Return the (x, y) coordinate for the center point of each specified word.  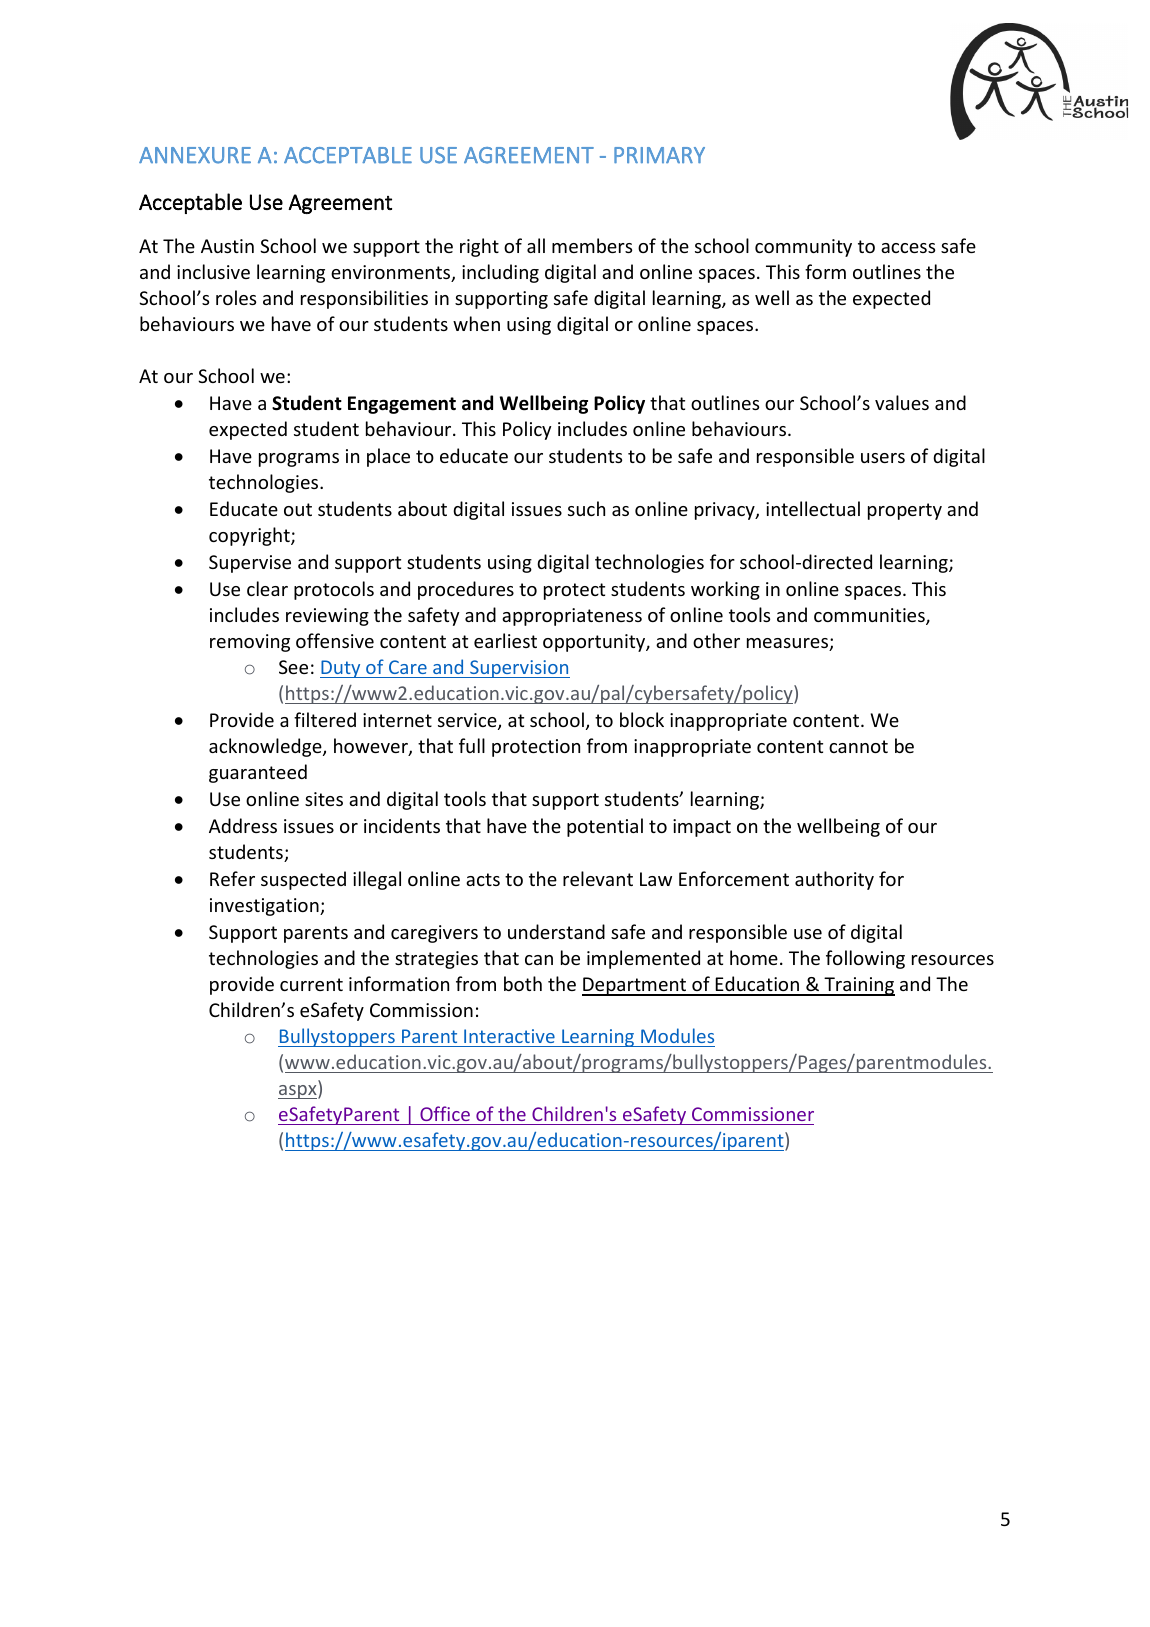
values (902, 402)
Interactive (509, 1036)
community (803, 248)
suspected (303, 880)
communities (870, 616)
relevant (598, 878)
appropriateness (572, 617)
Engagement (402, 405)
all (536, 245)
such (586, 508)
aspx (298, 1092)
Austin (227, 246)
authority (834, 880)
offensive (335, 640)
